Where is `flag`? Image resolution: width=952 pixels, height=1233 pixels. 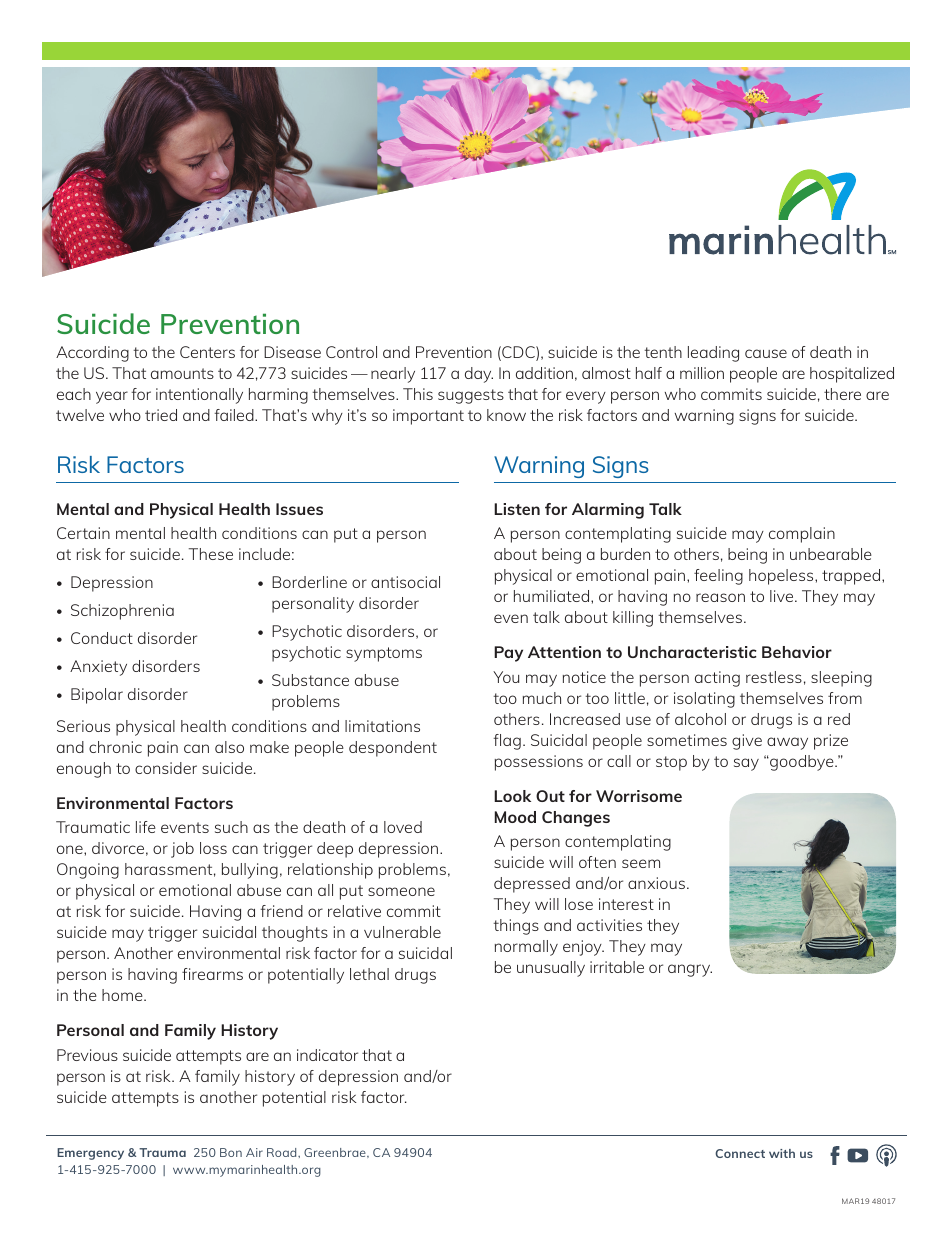
flag is located at coordinates (507, 742).
